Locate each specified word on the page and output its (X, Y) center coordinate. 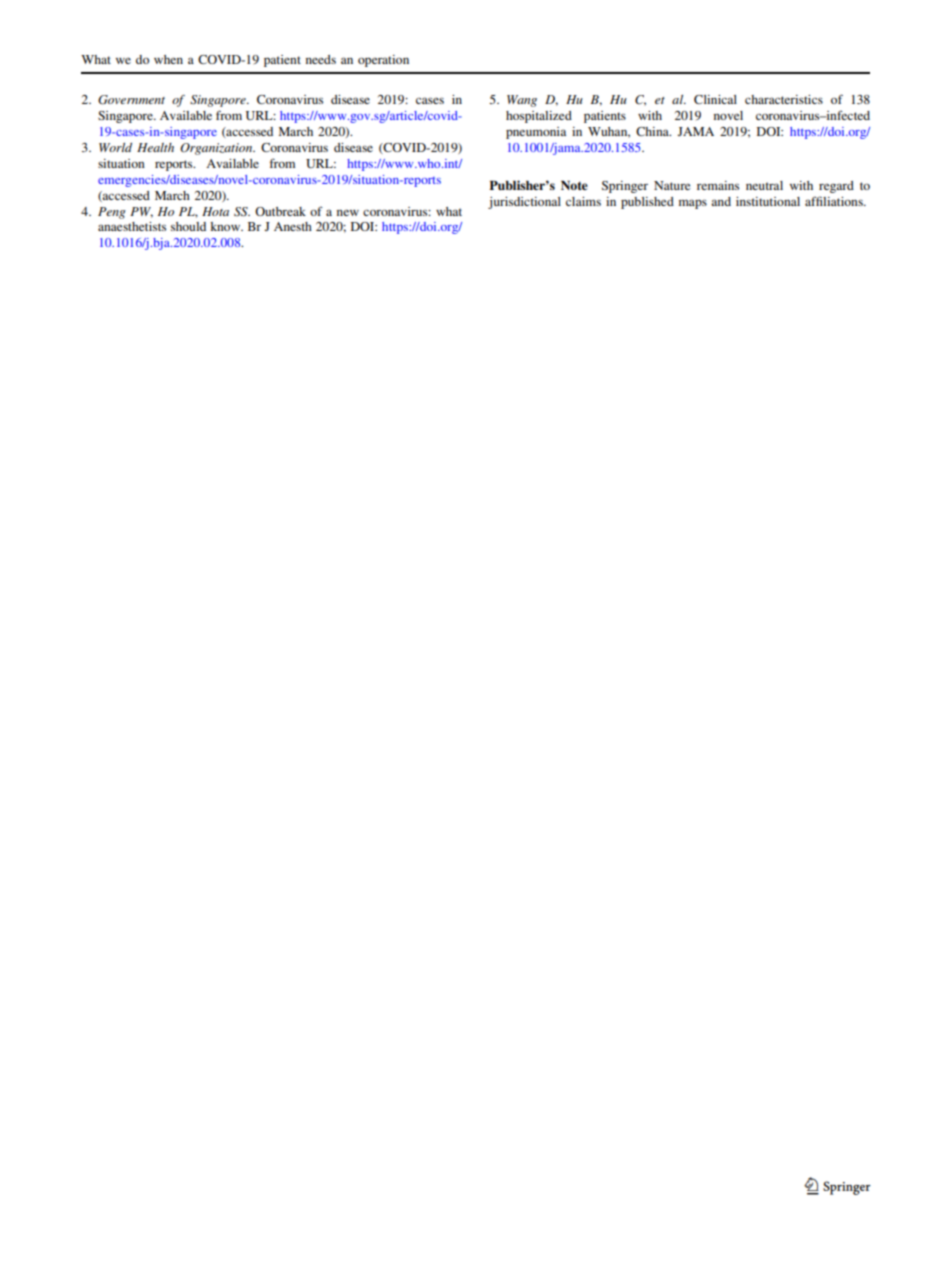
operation (383, 61)
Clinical (715, 99)
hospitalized (539, 117)
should (188, 226)
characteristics (784, 99)
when (168, 59)
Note (574, 185)
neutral (764, 185)
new (348, 212)
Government (131, 100)
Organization (217, 149)
